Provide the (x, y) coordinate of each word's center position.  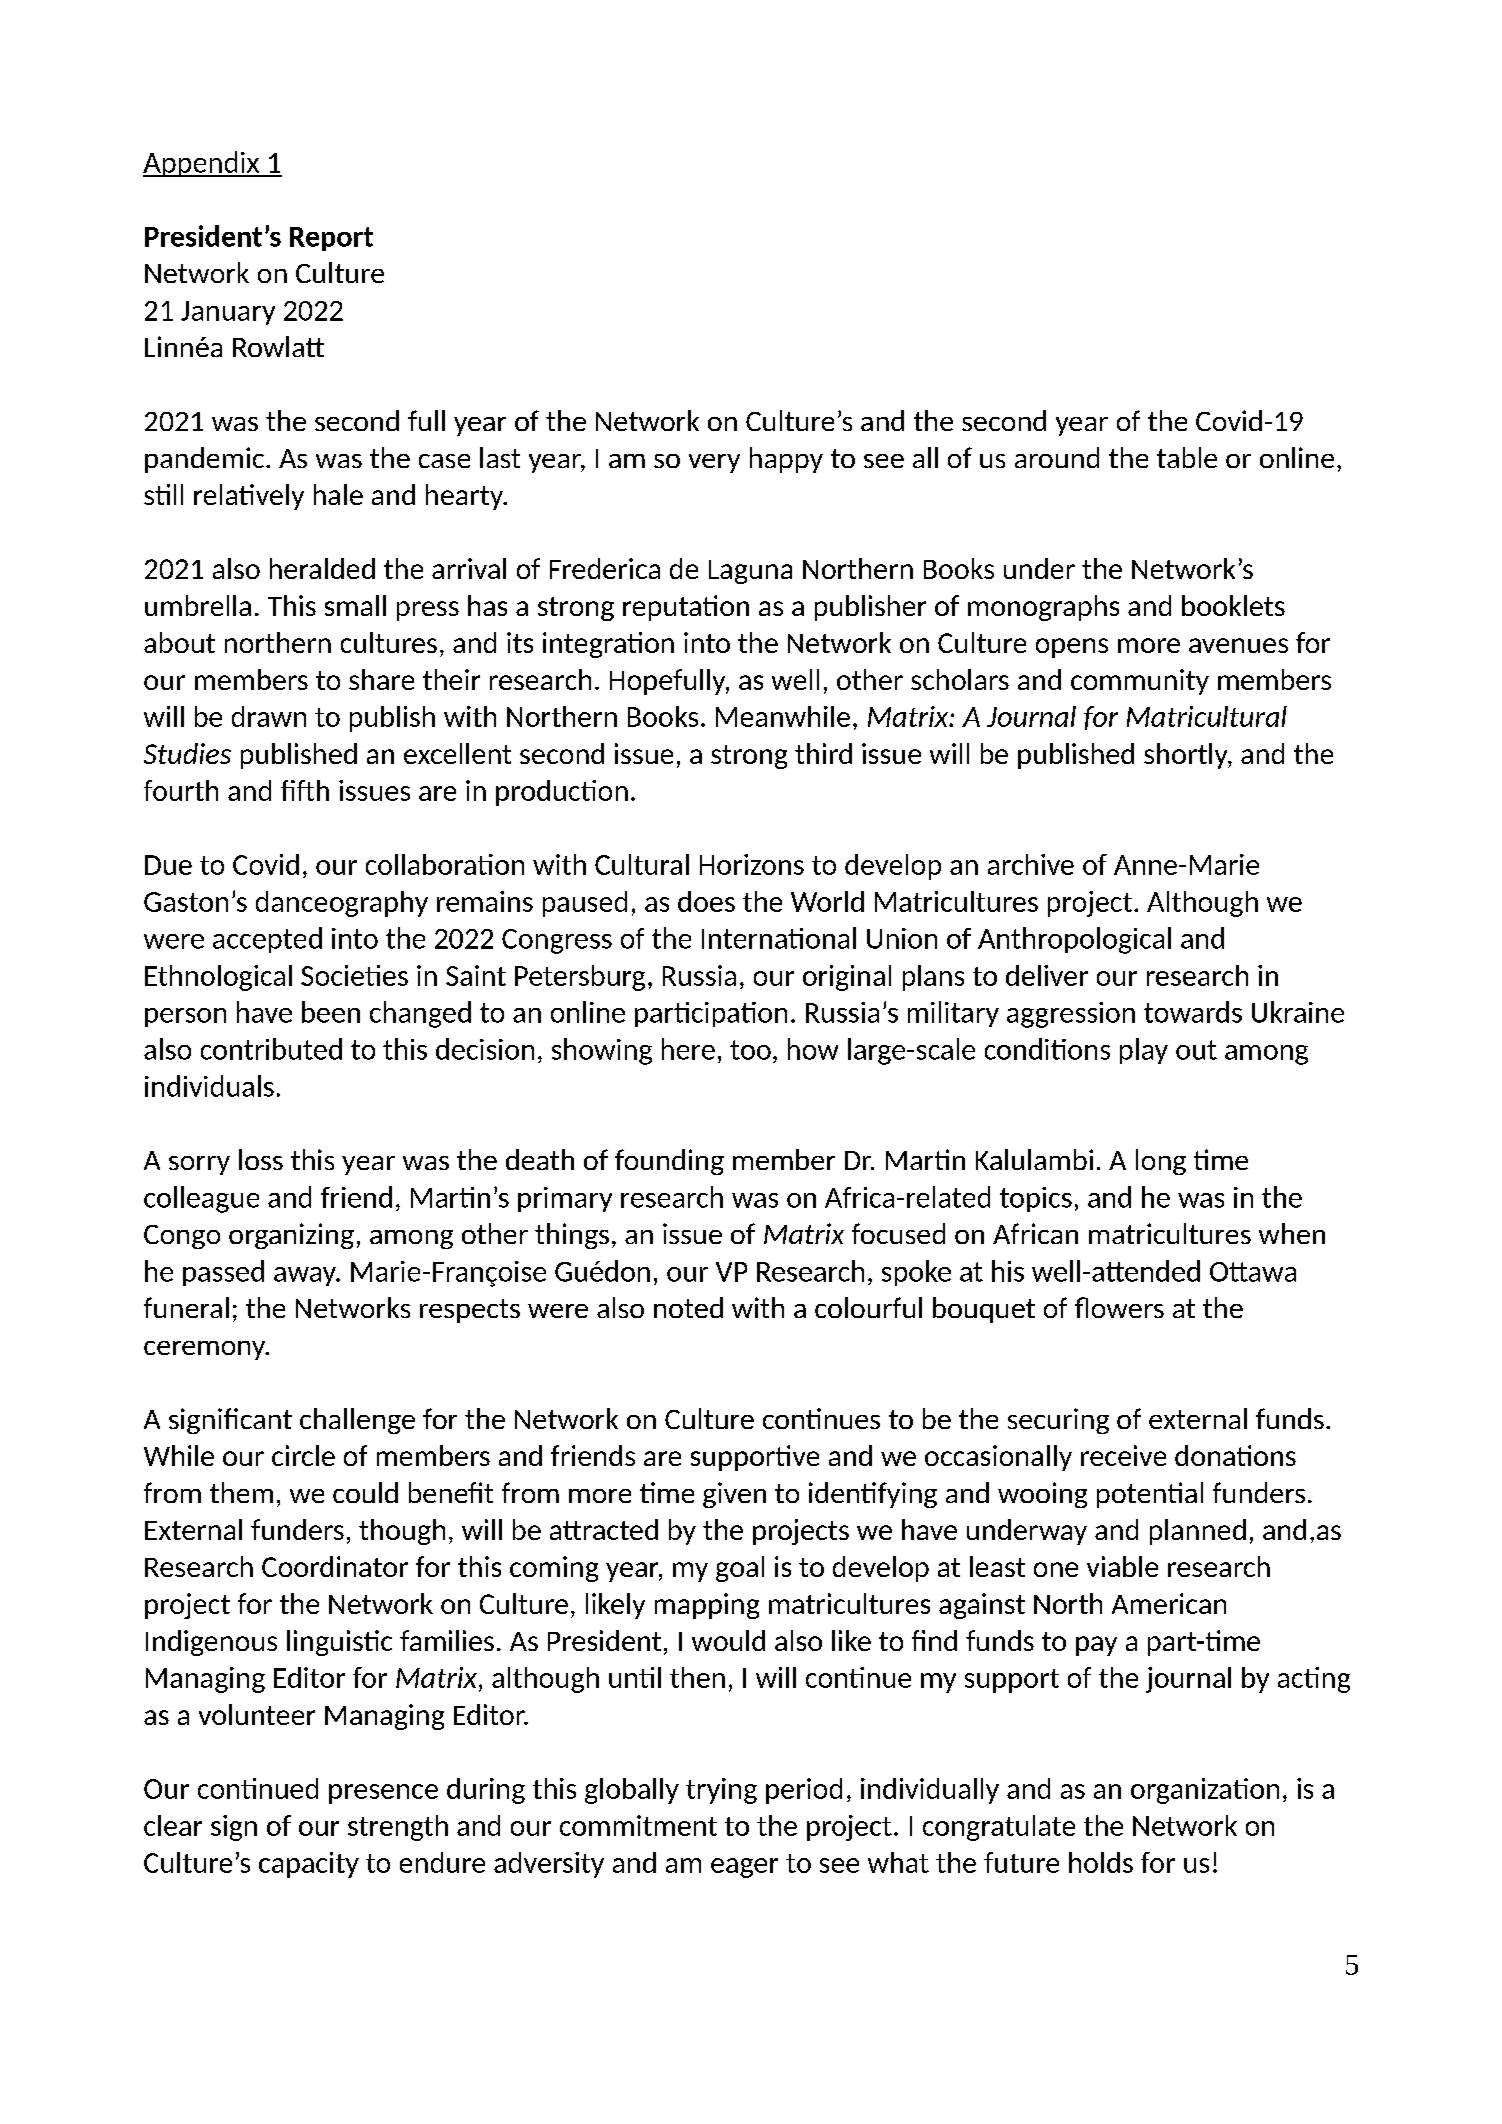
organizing (291, 1236)
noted (688, 1307)
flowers (1119, 1307)
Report (331, 239)
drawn (269, 716)
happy (786, 460)
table (1187, 457)
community (1140, 682)
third (823, 753)
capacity (309, 1865)
